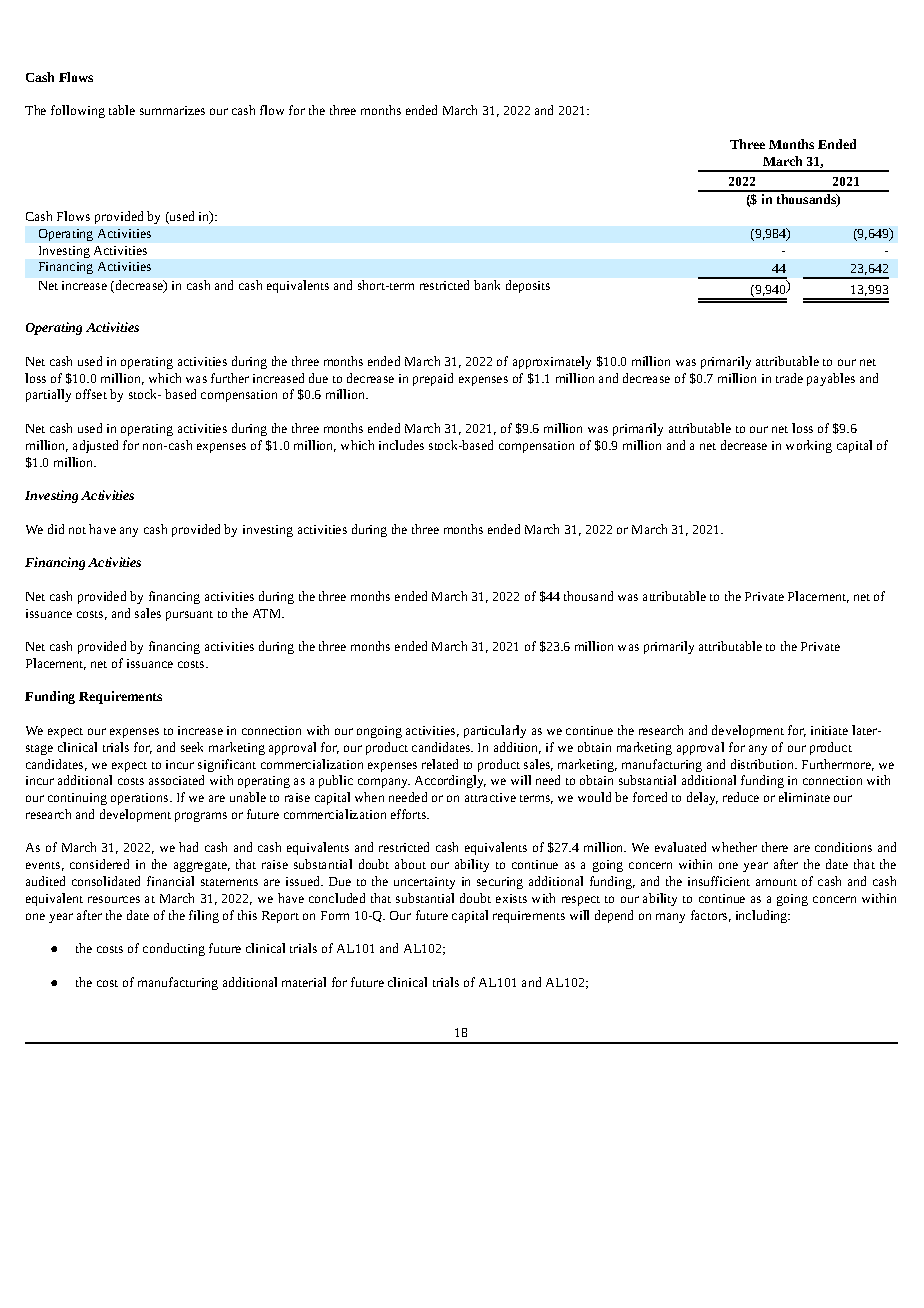  Describe the element at coordinates (809, 446) in the page. I see `working` at that location.
